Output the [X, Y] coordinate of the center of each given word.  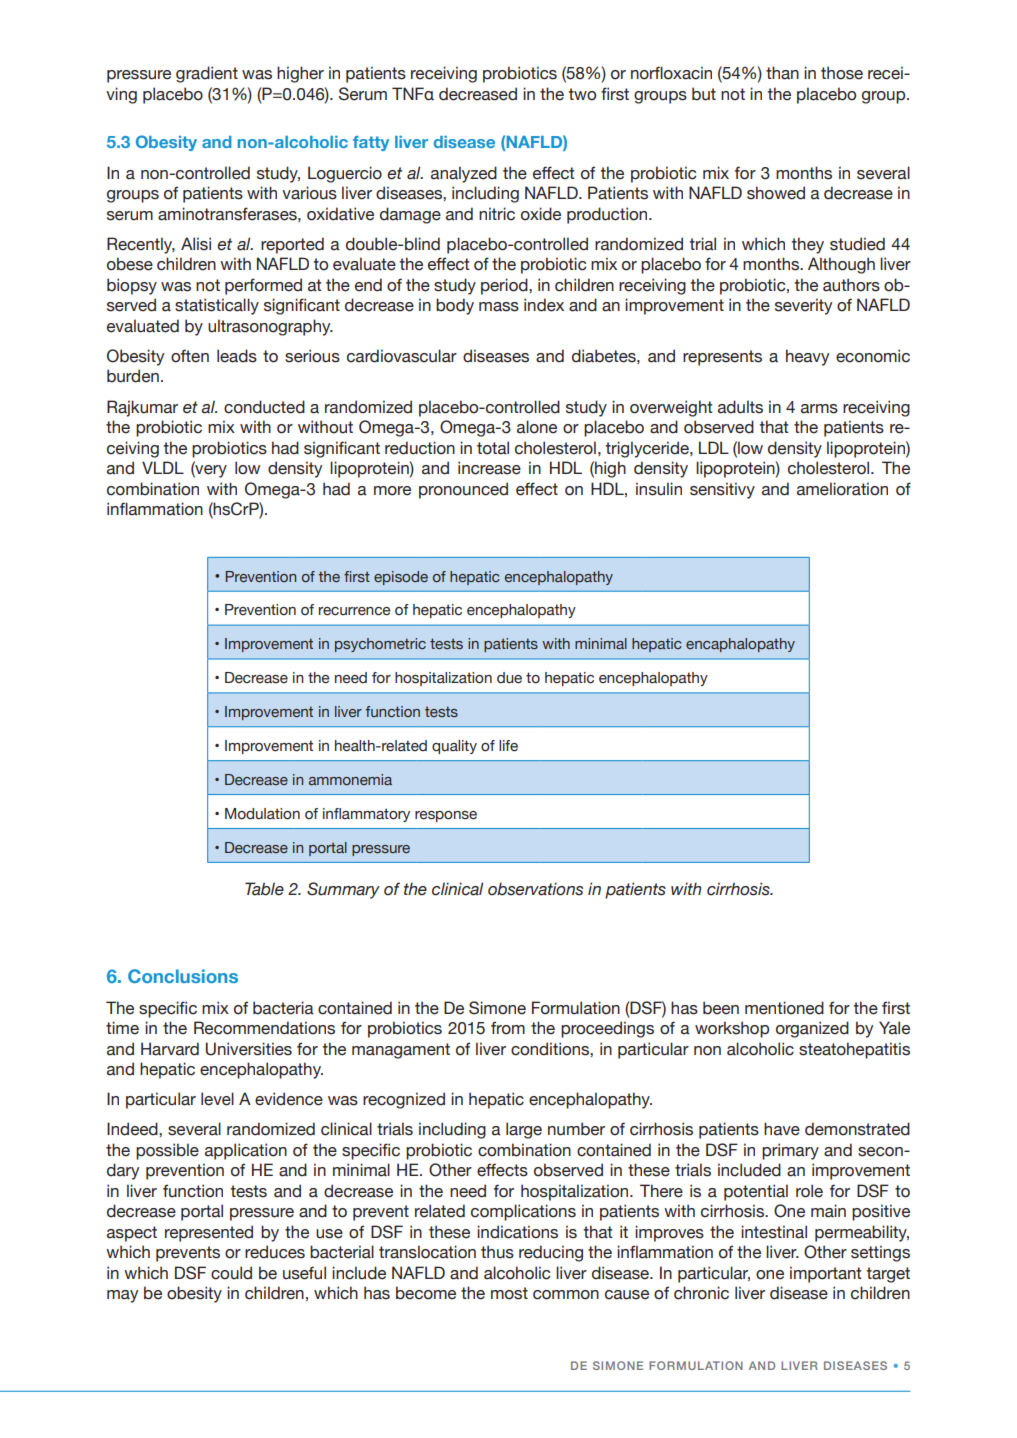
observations [535, 889]
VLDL [163, 467]
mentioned [784, 1008]
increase [489, 468]
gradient [207, 74]
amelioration [842, 489]
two [582, 94]
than [782, 73]
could [231, 1273]
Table [264, 889]
